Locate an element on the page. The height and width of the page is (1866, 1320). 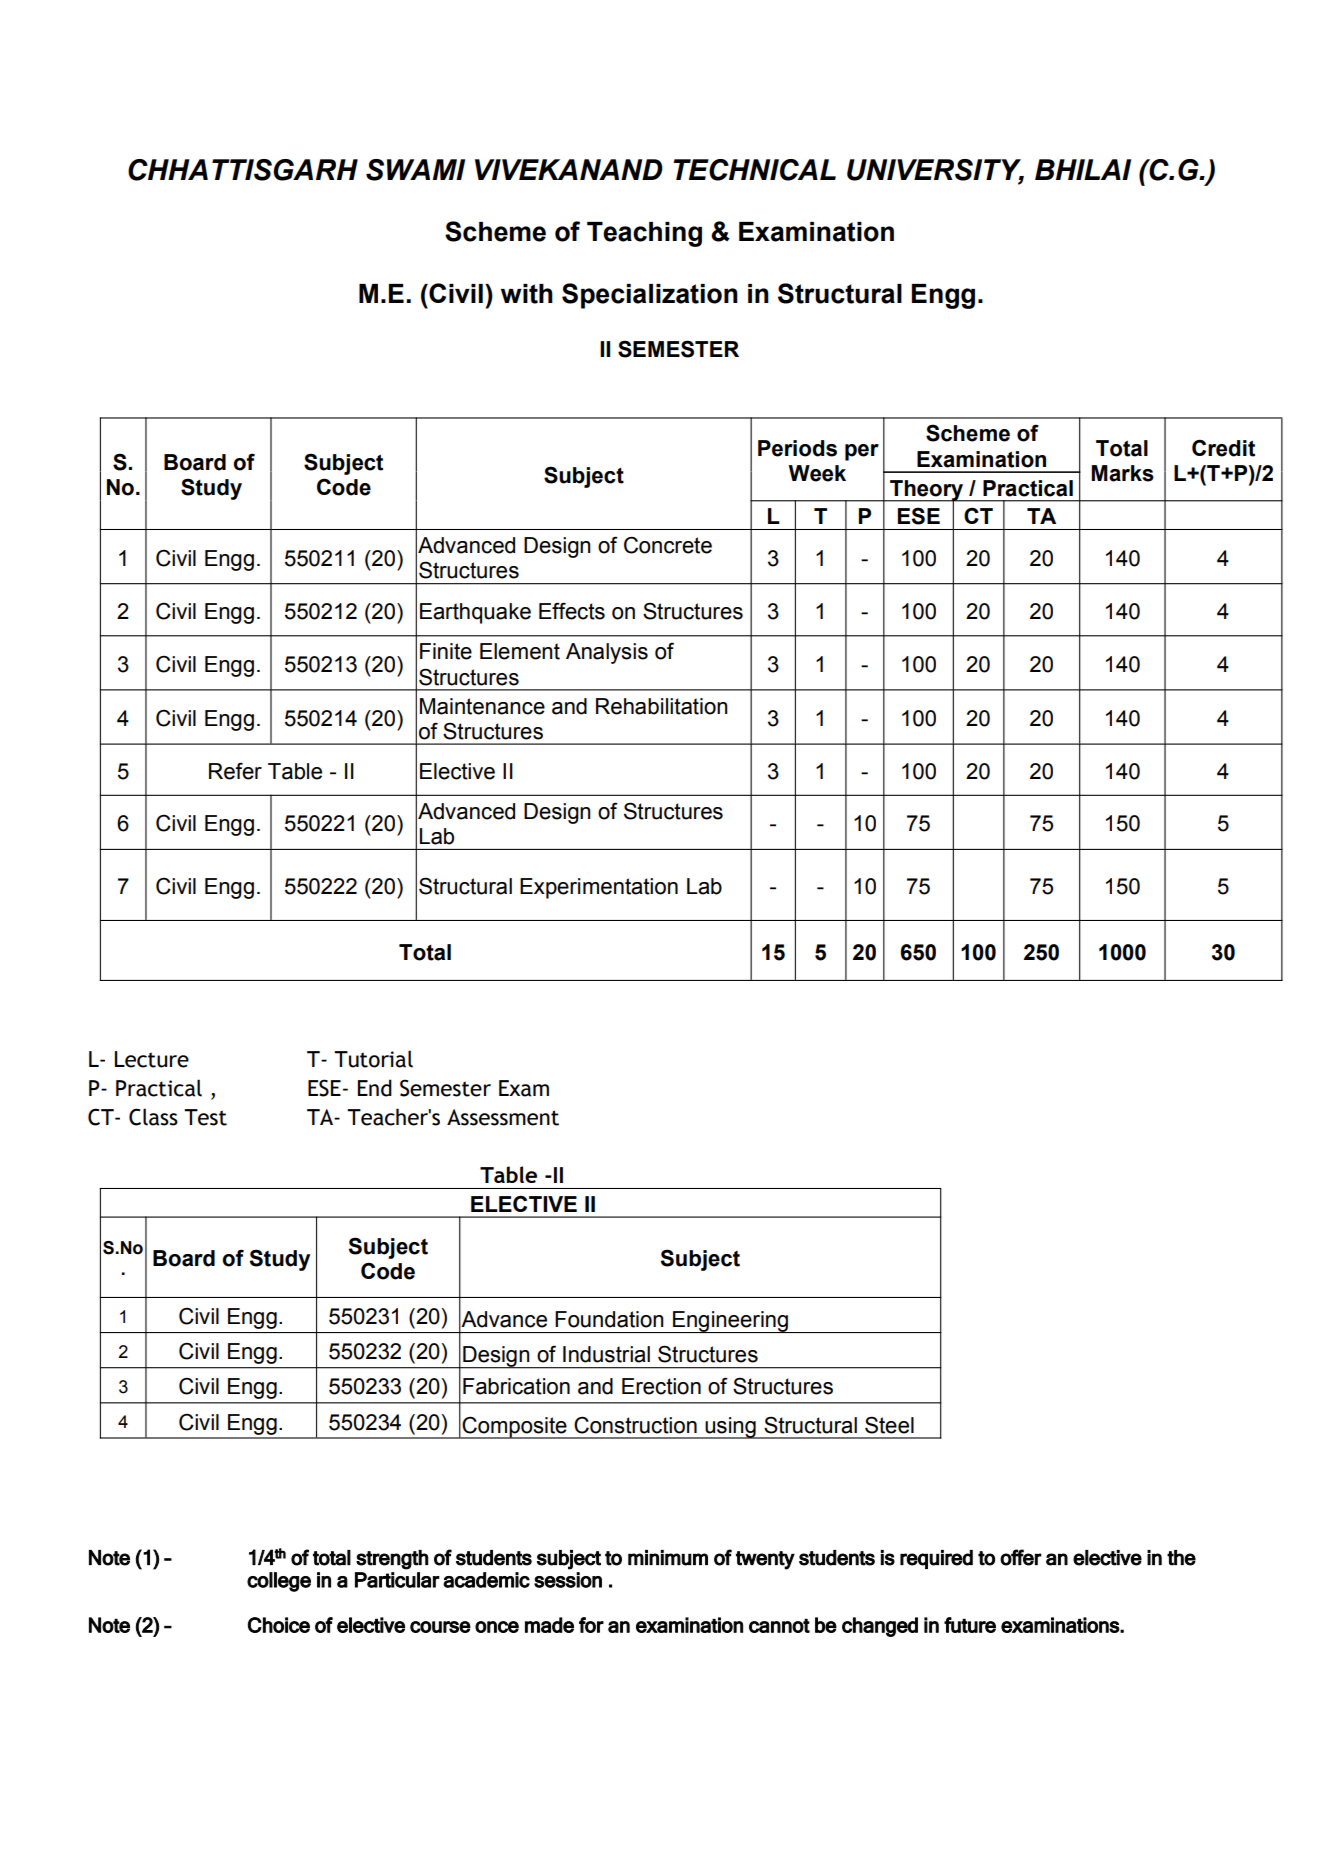
Credit is located at coordinates (1223, 448).
